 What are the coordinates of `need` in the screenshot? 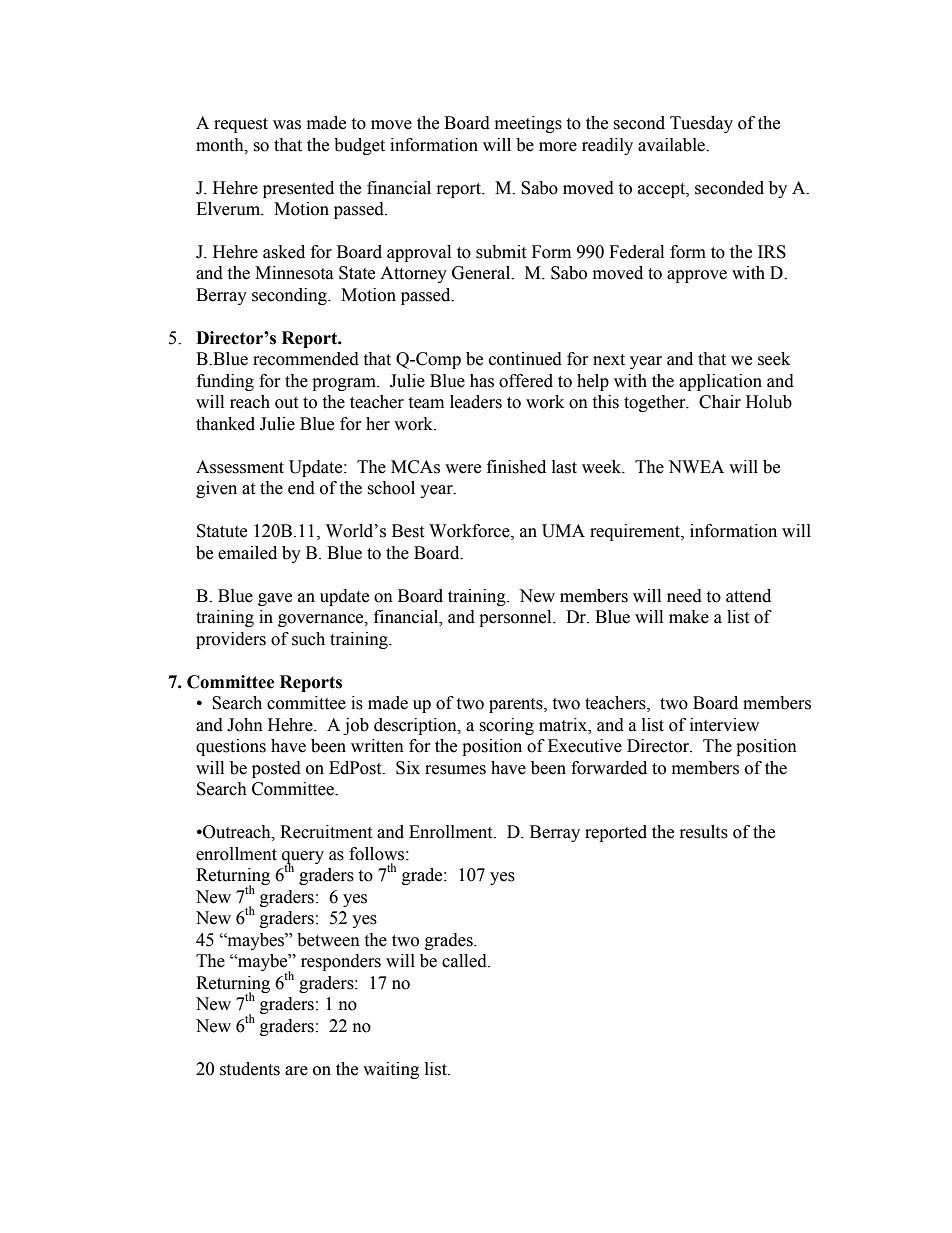 It's located at (684, 596).
